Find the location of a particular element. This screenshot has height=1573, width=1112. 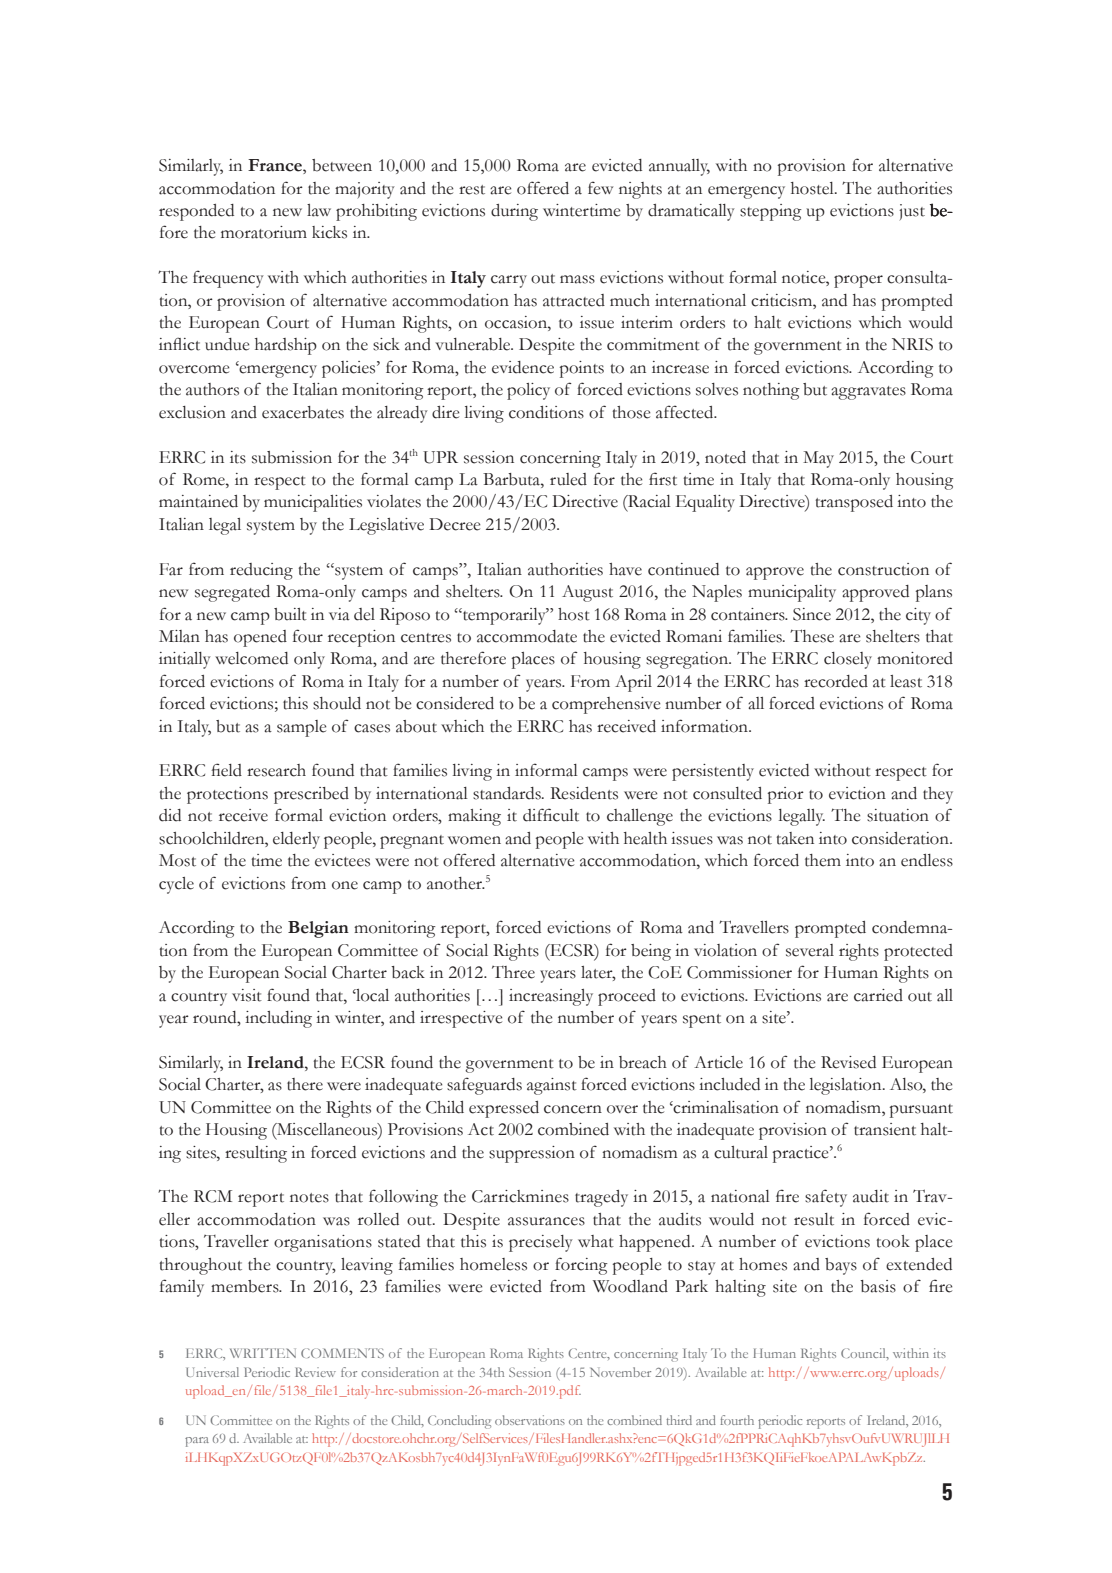

transposed is located at coordinates (854, 503).
